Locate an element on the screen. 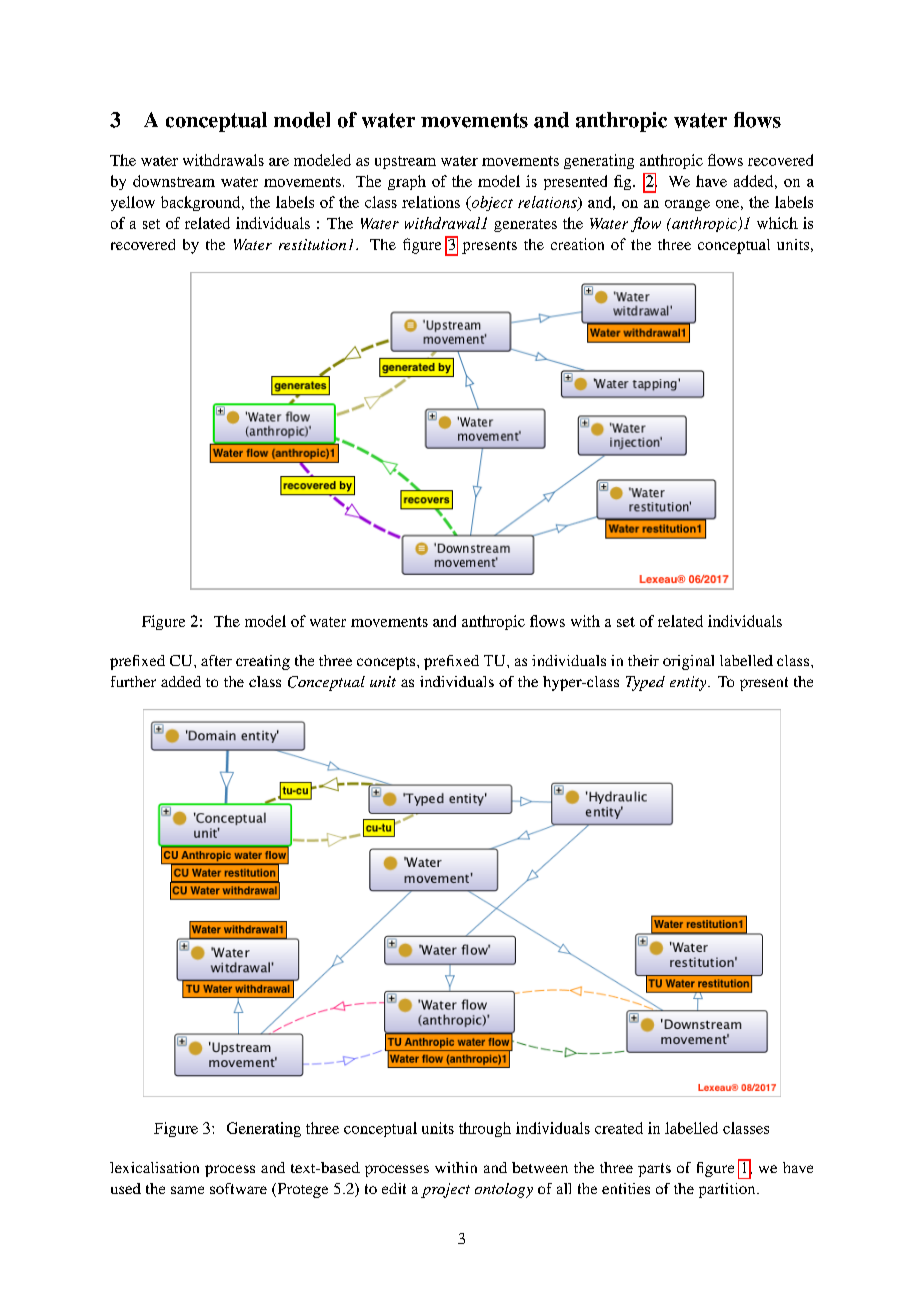  creating is located at coordinates (263, 662).
